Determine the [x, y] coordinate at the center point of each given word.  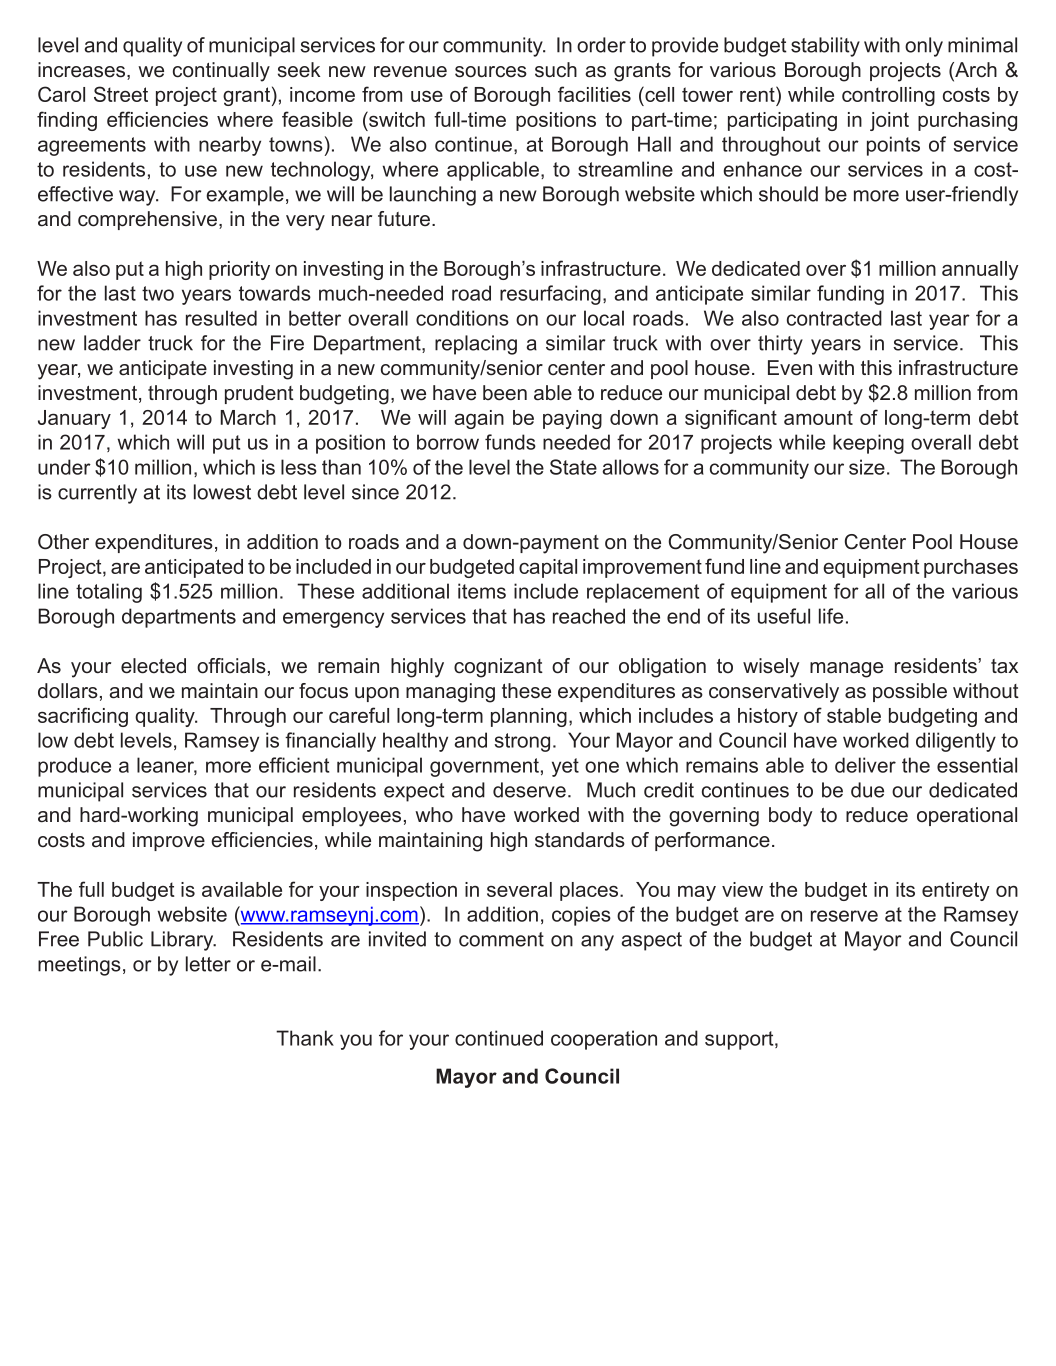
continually [221, 72]
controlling [888, 96]
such [556, 70]
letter [208, 964]
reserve [844, 916]
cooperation [604, 1040]
